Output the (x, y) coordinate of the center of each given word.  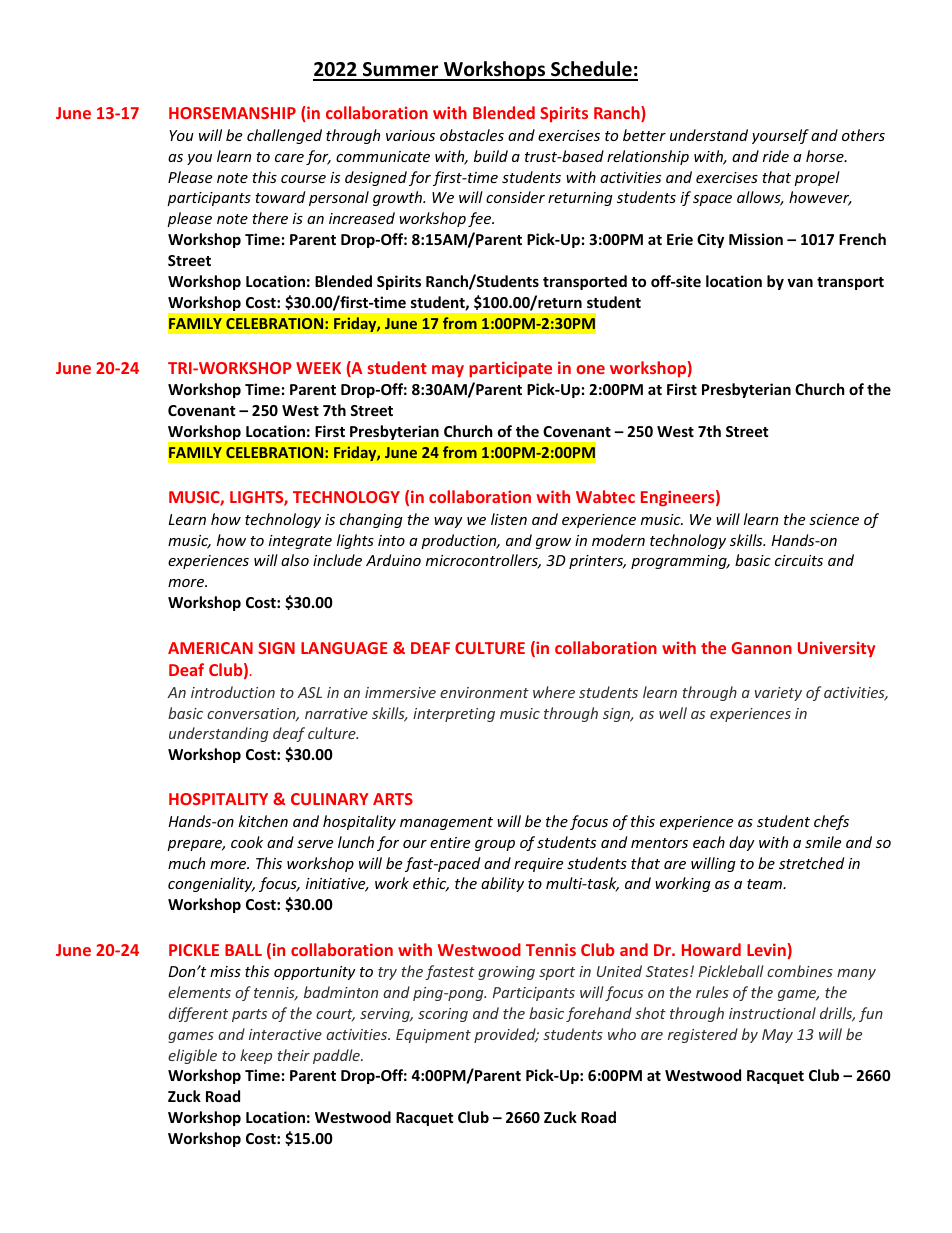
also (295, 560)
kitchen (263, 821)
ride (776, 156)
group (495, 845)
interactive (285, 1034)
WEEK (318, 368)
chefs (831, 822)
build (491, 156)
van (800, 282)
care (289, 158)
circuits (799, 560)
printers (597, 562)
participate (510, 369)
